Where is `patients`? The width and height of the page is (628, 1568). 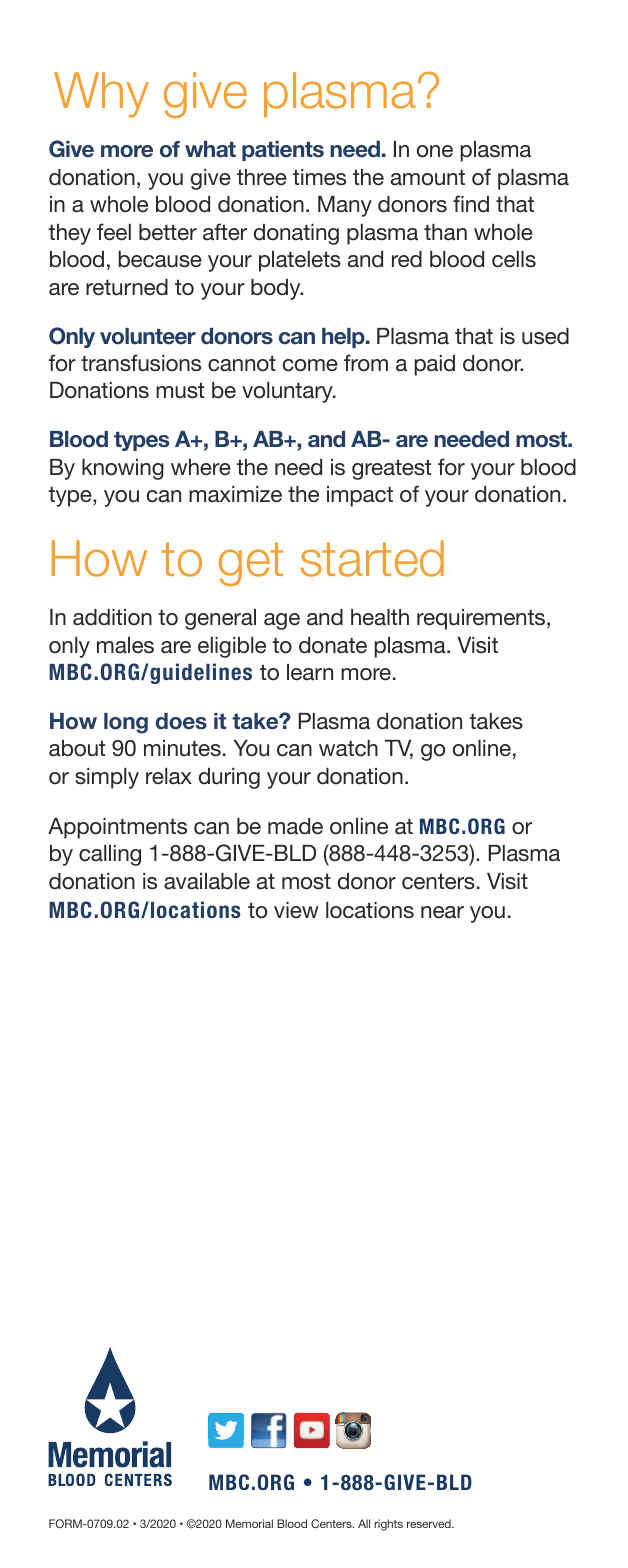
patients is located at coordinates (283, 151).
